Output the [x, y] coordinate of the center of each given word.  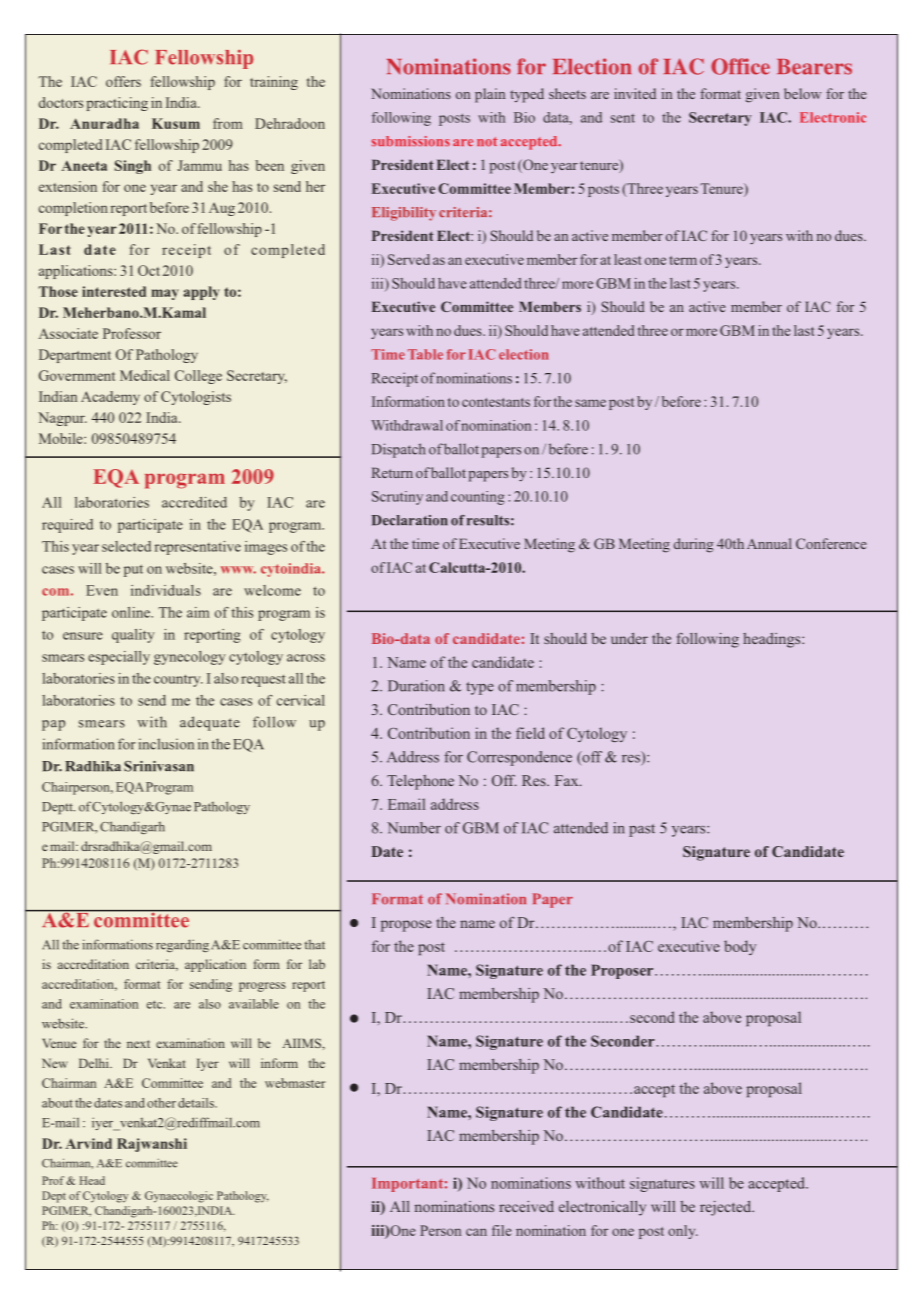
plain [490, 95]
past [642, 830]
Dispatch [398, 450]
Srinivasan [159, 766]
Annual [769, 543]
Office [740, 66]
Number [414, 828]
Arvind [88, 1143]
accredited [194, 502]
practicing [117, 104]
